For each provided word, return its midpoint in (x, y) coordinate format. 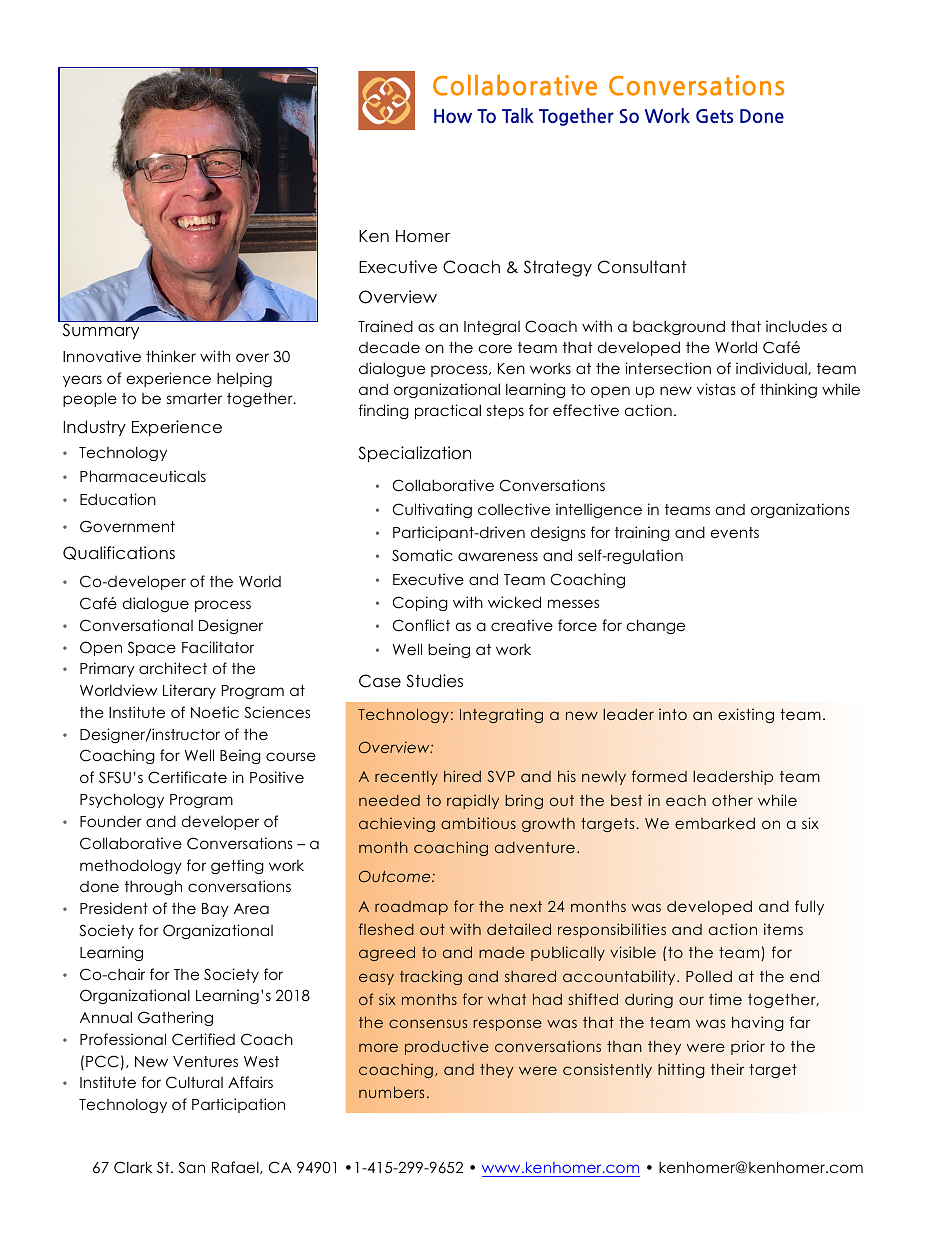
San (191, 1167)
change (656, 626)
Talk (518, 115)
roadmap (411, 908)
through (153, 887)
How (453, 116)
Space (152, 648)
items (783, 929)
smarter (194, 398)
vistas (716, 389)
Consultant (642, 267)
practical (448, 411)
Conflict (421, 625)
